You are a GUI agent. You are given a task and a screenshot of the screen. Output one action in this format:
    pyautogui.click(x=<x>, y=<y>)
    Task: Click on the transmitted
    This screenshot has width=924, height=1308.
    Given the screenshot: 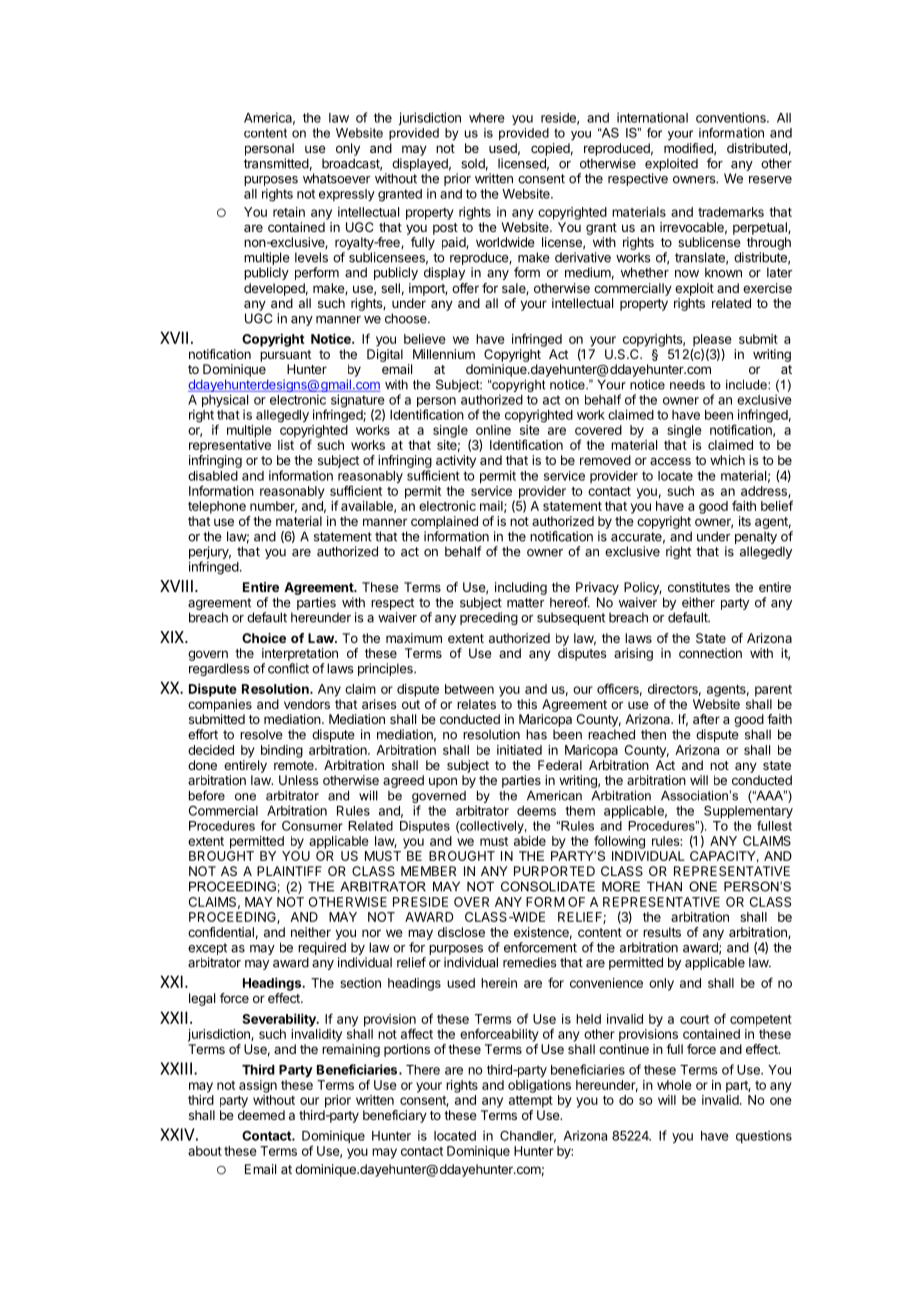 What is the action you would take?
    pyautogui.click(x=276, y=163)
